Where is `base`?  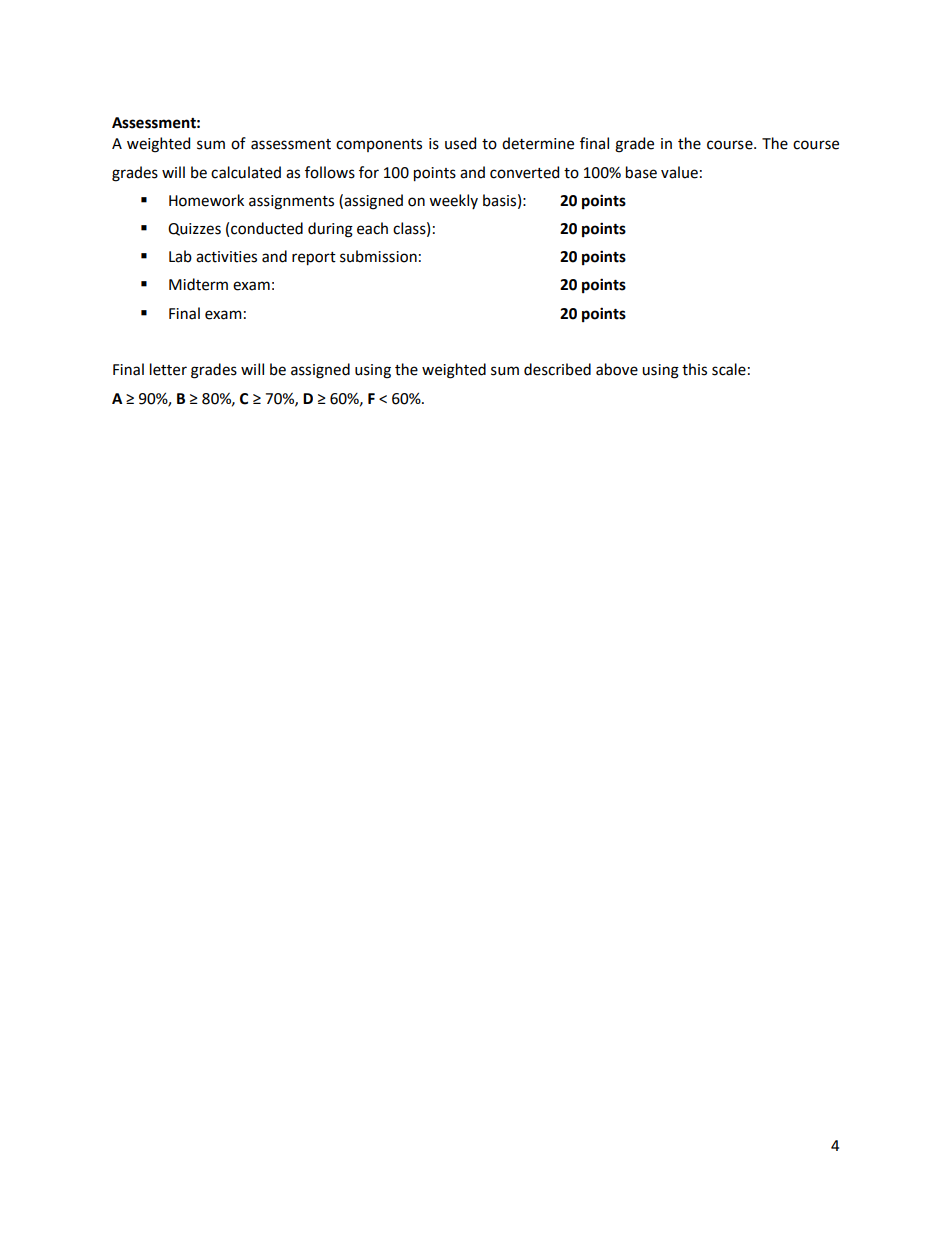 base is located at coordinates (641, 172).
